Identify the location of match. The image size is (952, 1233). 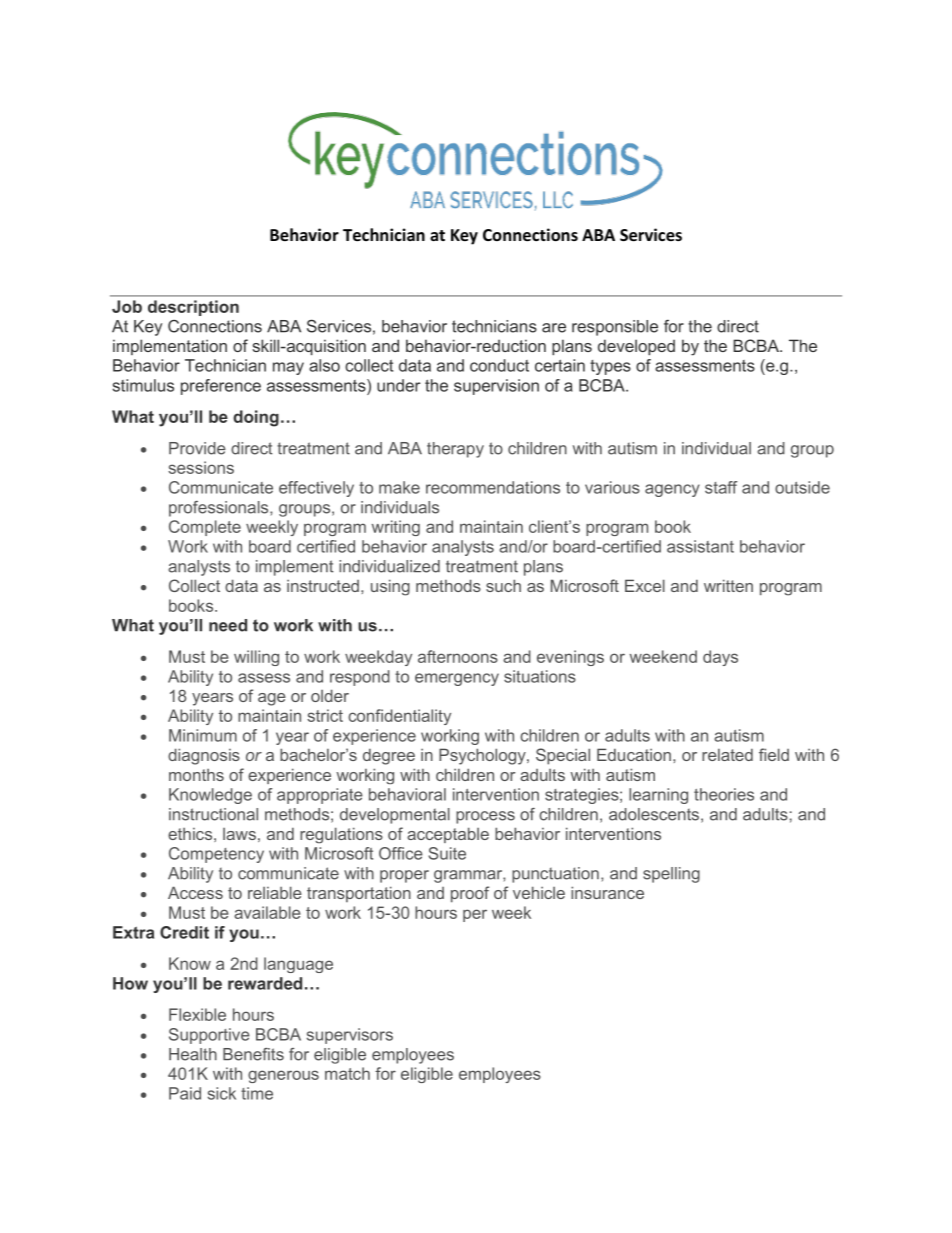
(347, 1073).
